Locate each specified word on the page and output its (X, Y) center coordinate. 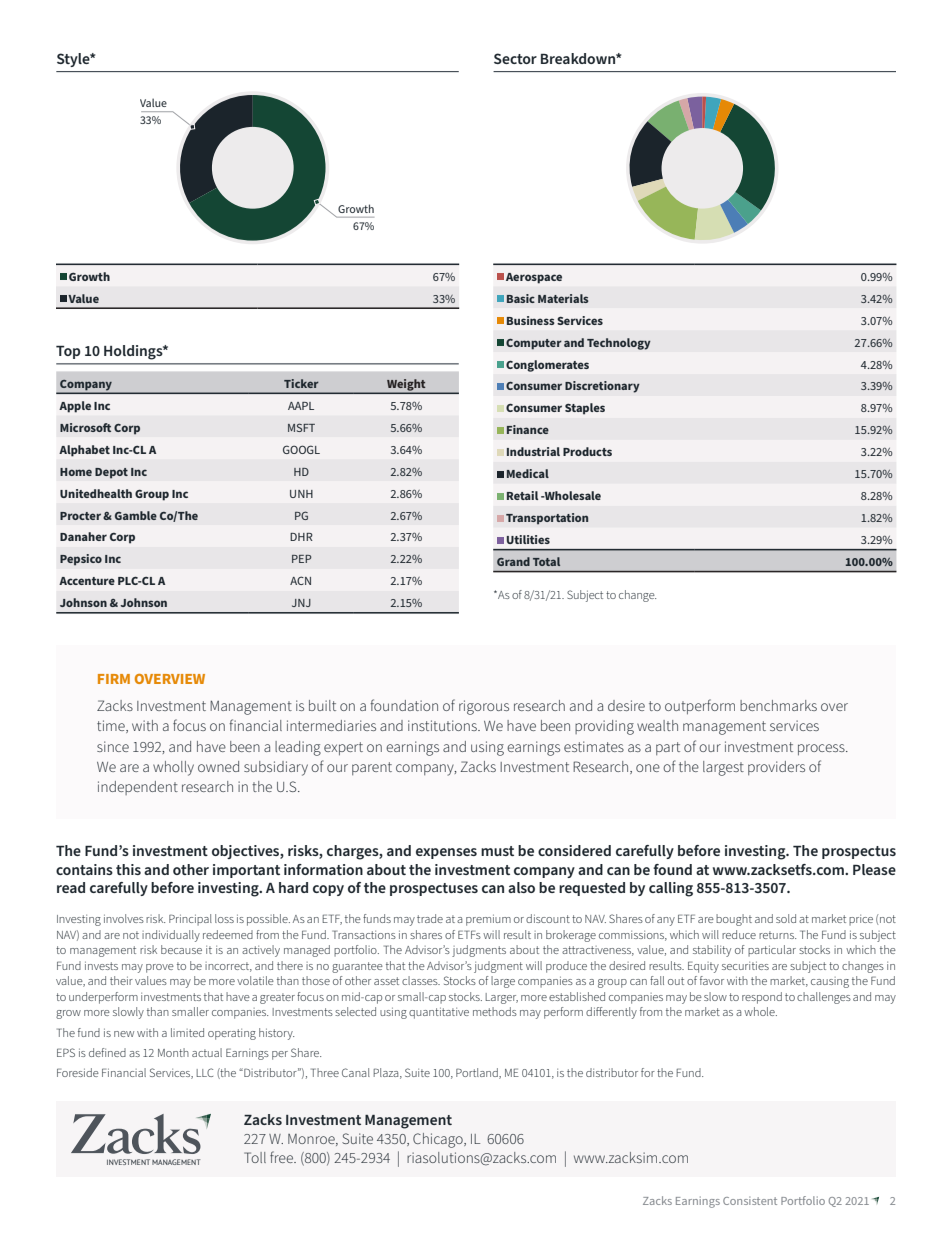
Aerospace (534, 278)
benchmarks (778, 705)
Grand (513, 561)
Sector (515, 58)
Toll (255, 1157)
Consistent (750, 1201)
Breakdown (579, 58)
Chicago (439, 1140)
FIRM (114, 679)
